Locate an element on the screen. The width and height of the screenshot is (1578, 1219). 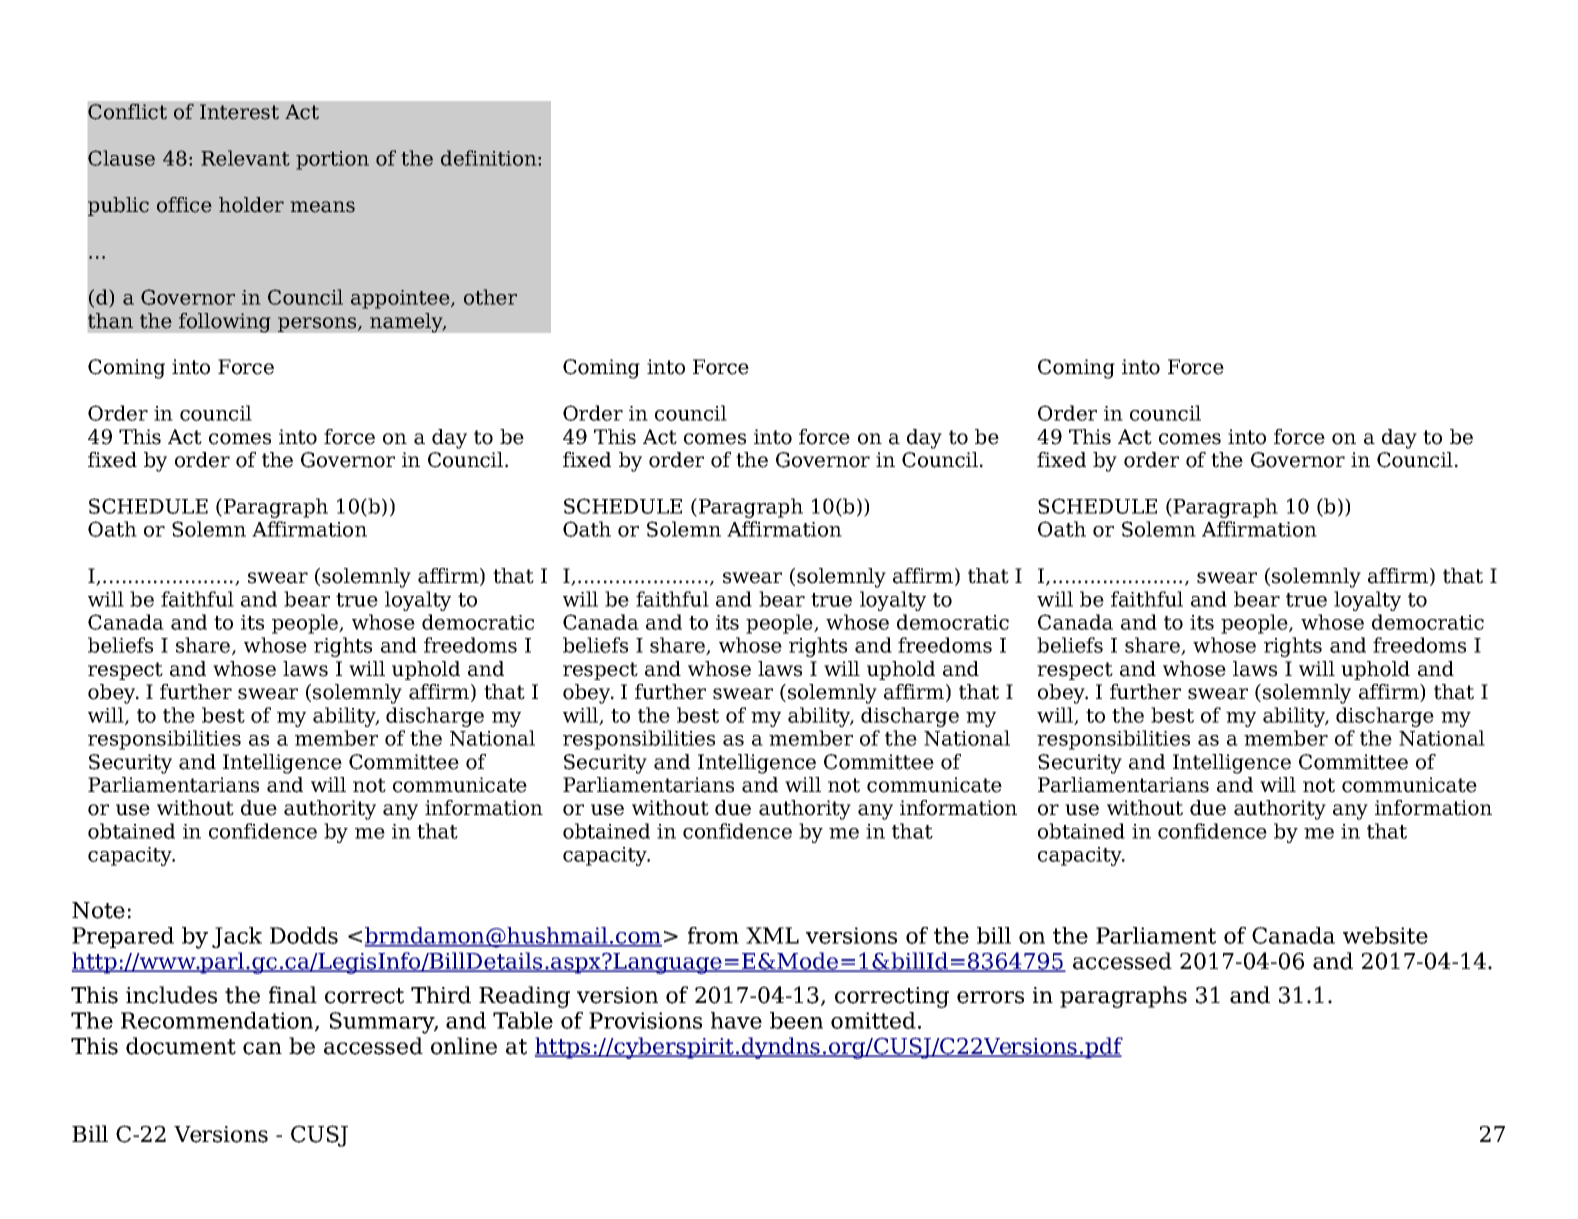
website is located at coordinates (1385, 935).
